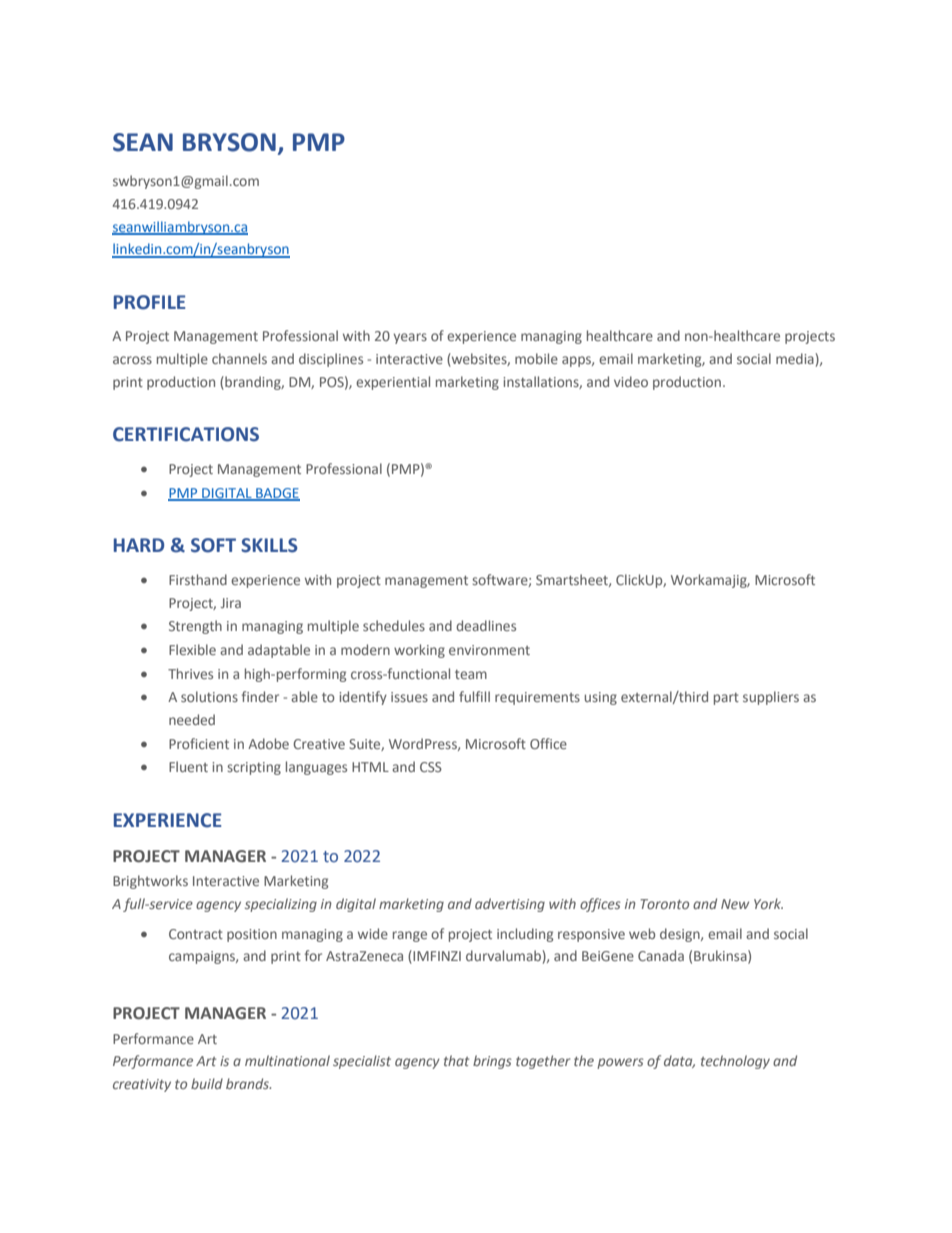  I want to click on CSS, so click(431, 767).
